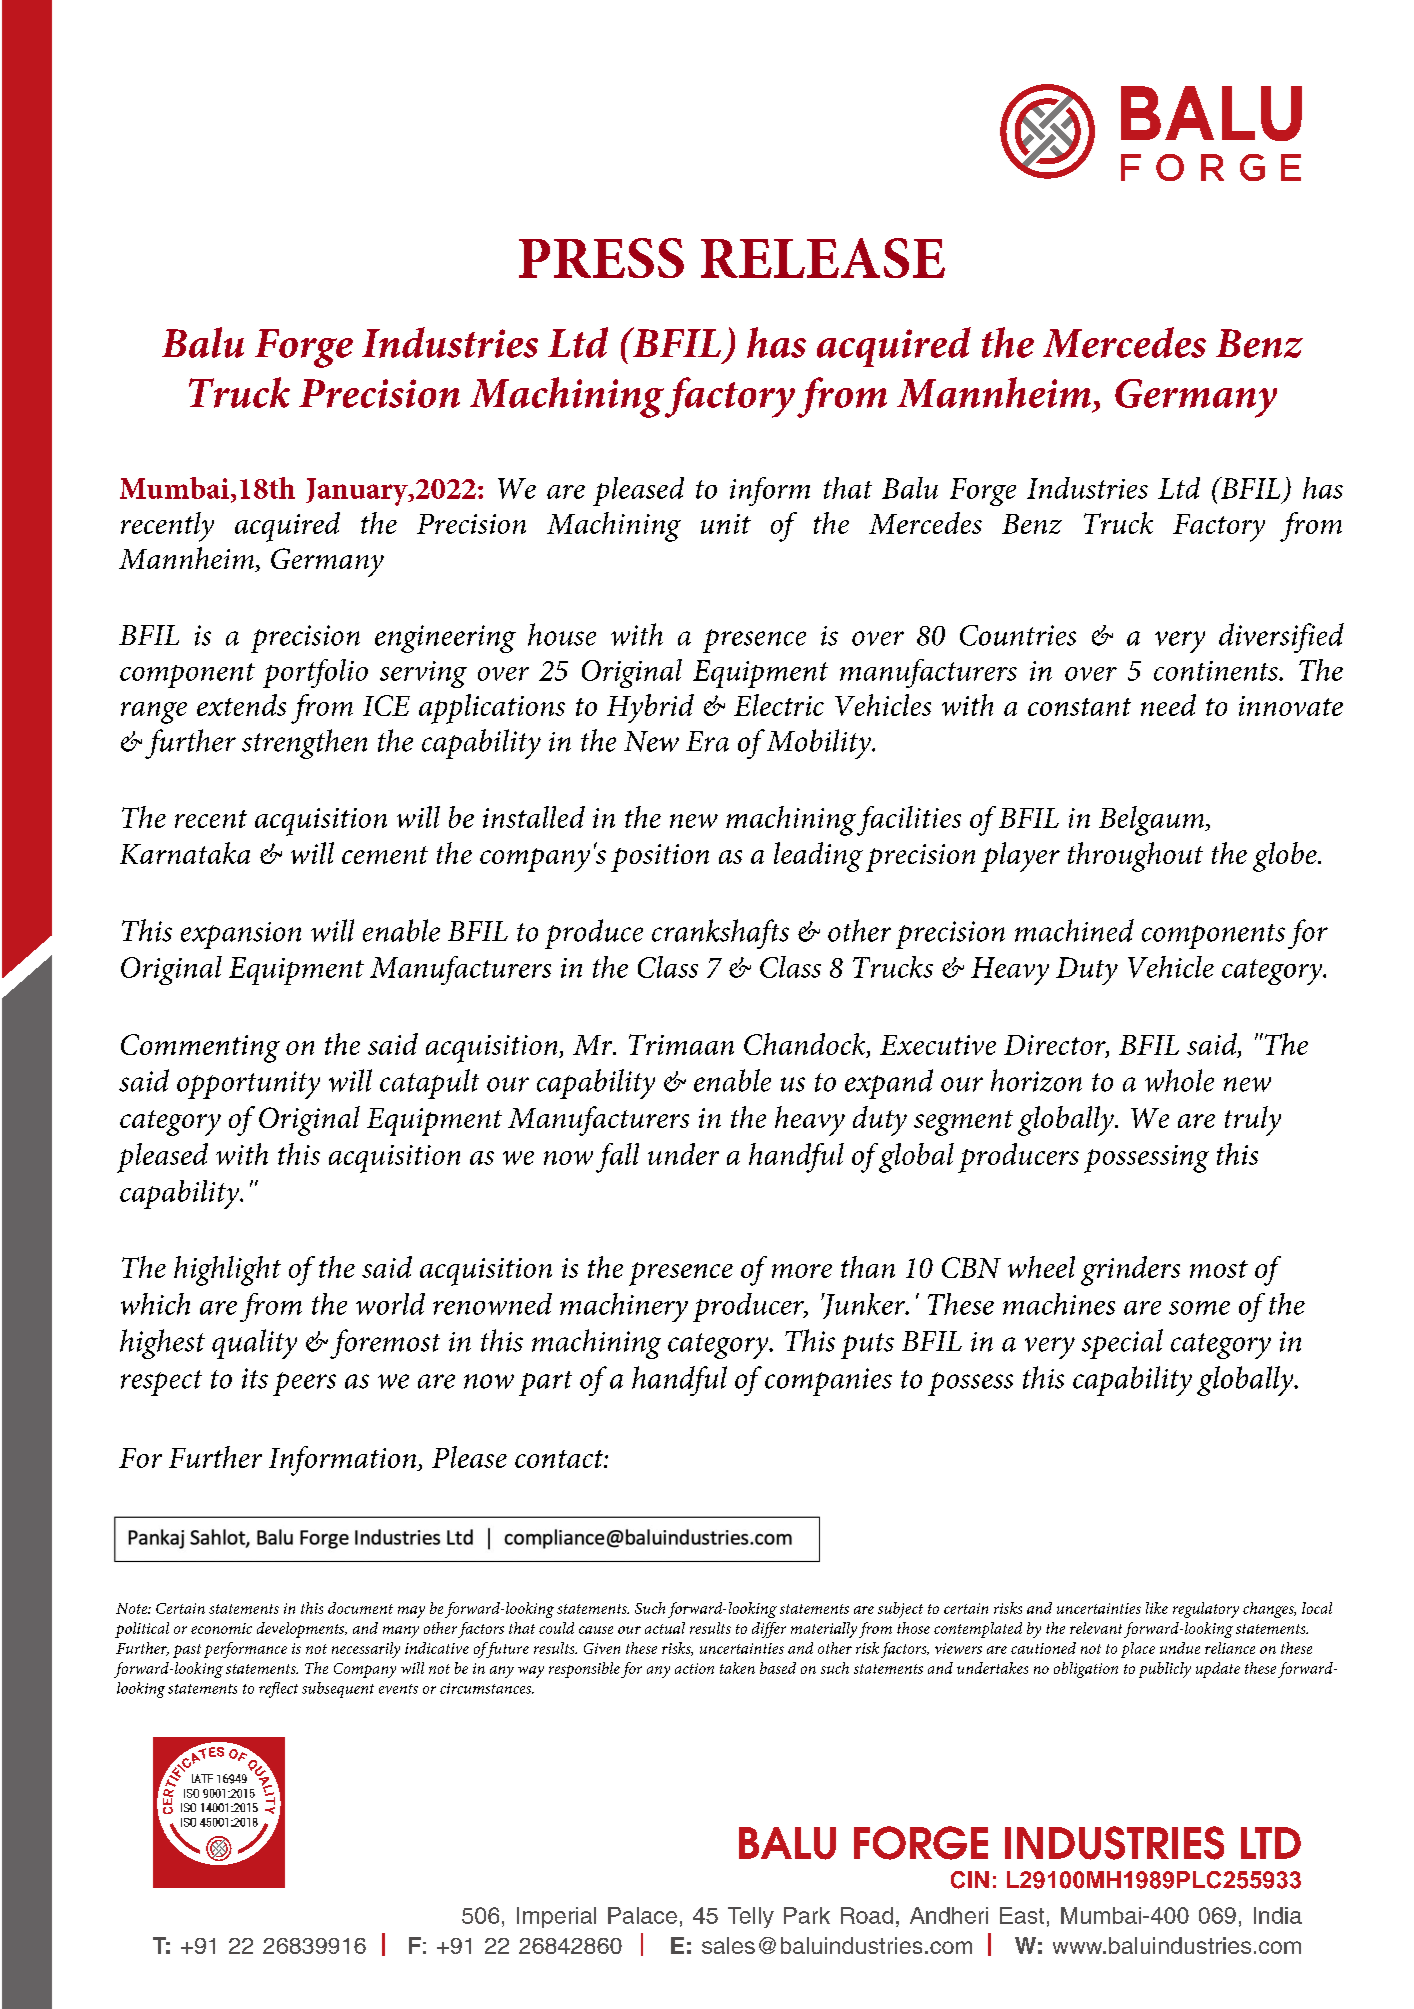 This screenshot has width=1414, height=2009. Describe the element at coordinates (779, 705) in the screenshot. I see `Electric` at that location.
